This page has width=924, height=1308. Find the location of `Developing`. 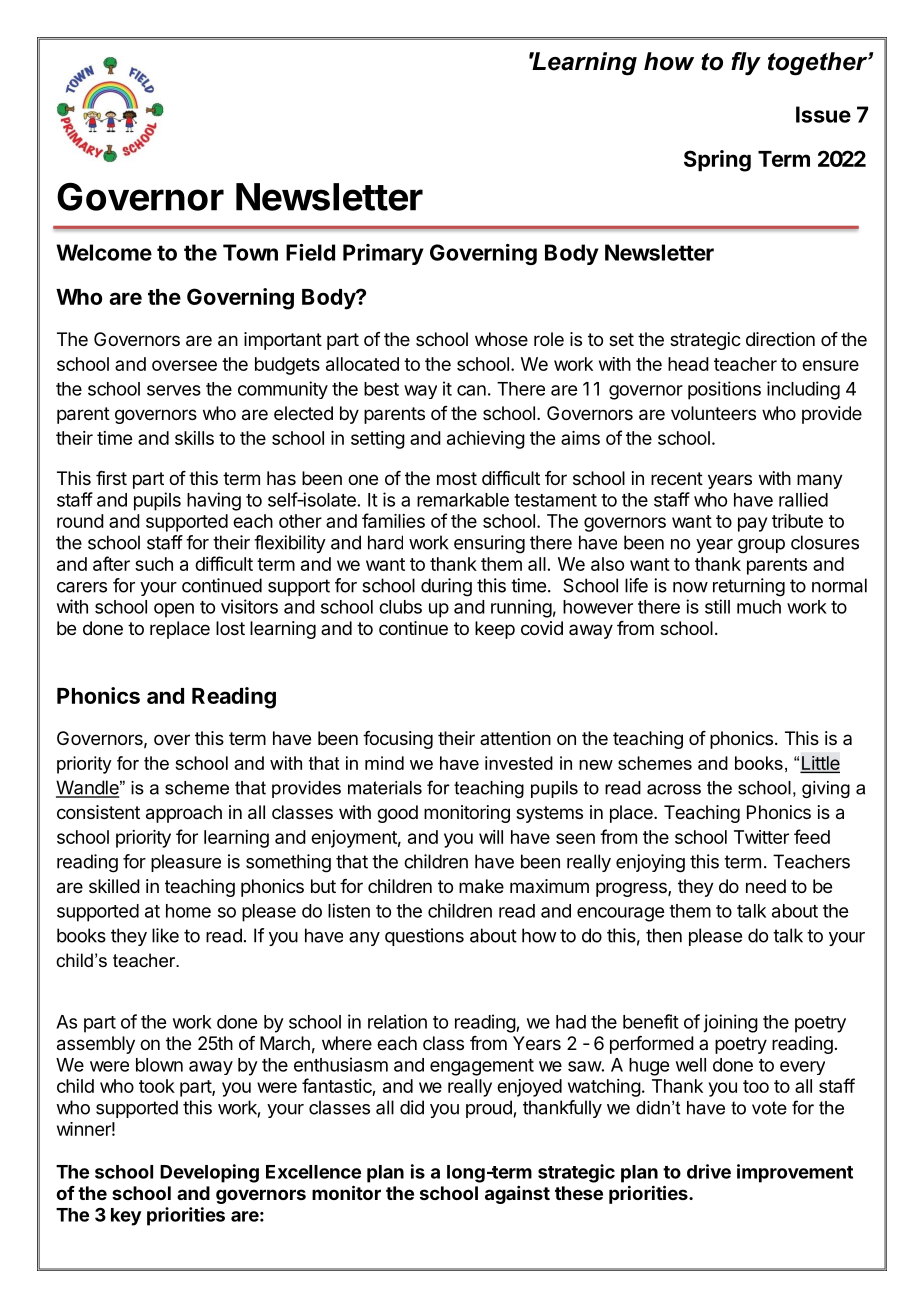

Developing is located at coordinates (209, 1173).
